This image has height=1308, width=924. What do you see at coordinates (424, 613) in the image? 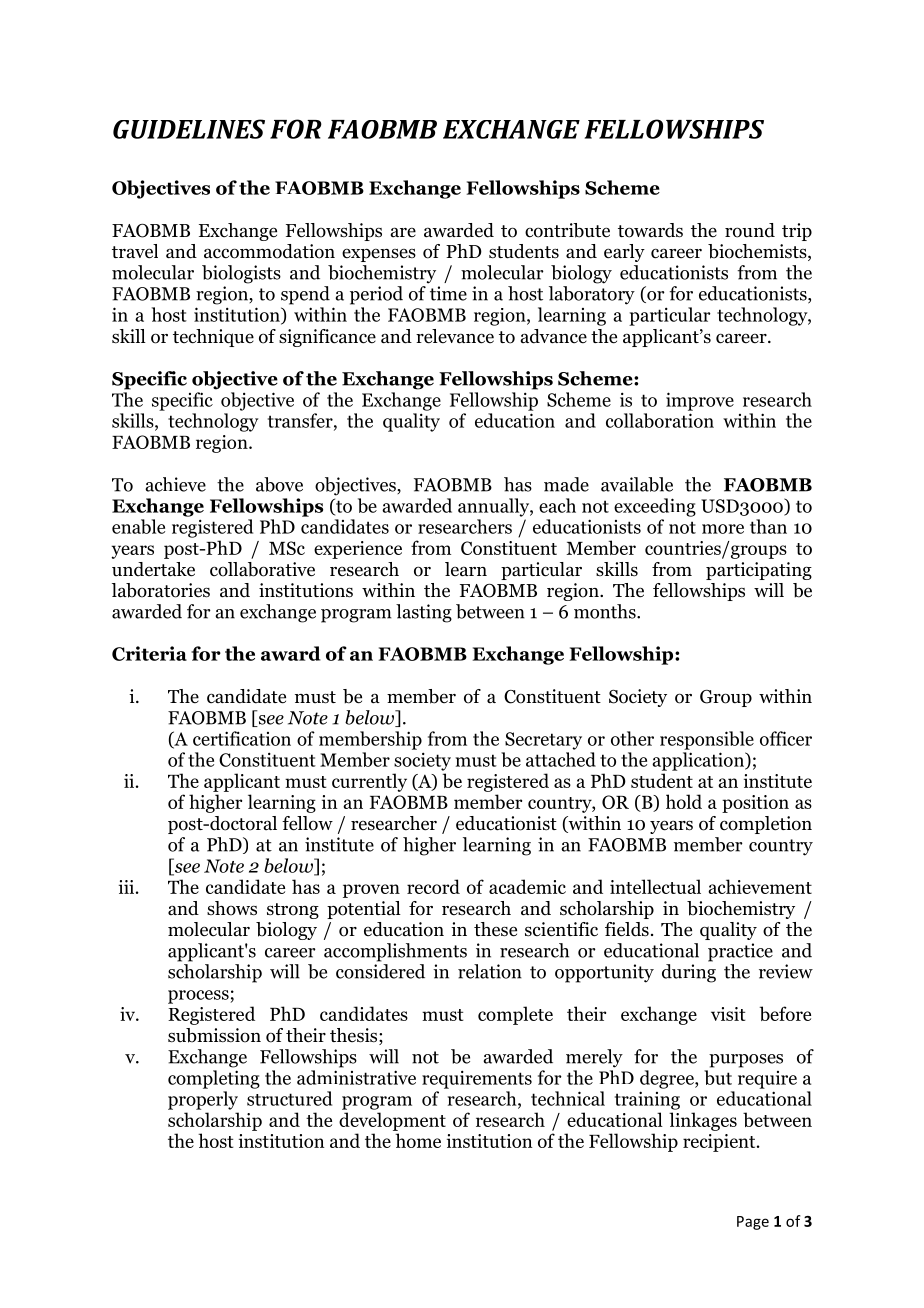
I see `lasting` at bounding box center [424, 613].
